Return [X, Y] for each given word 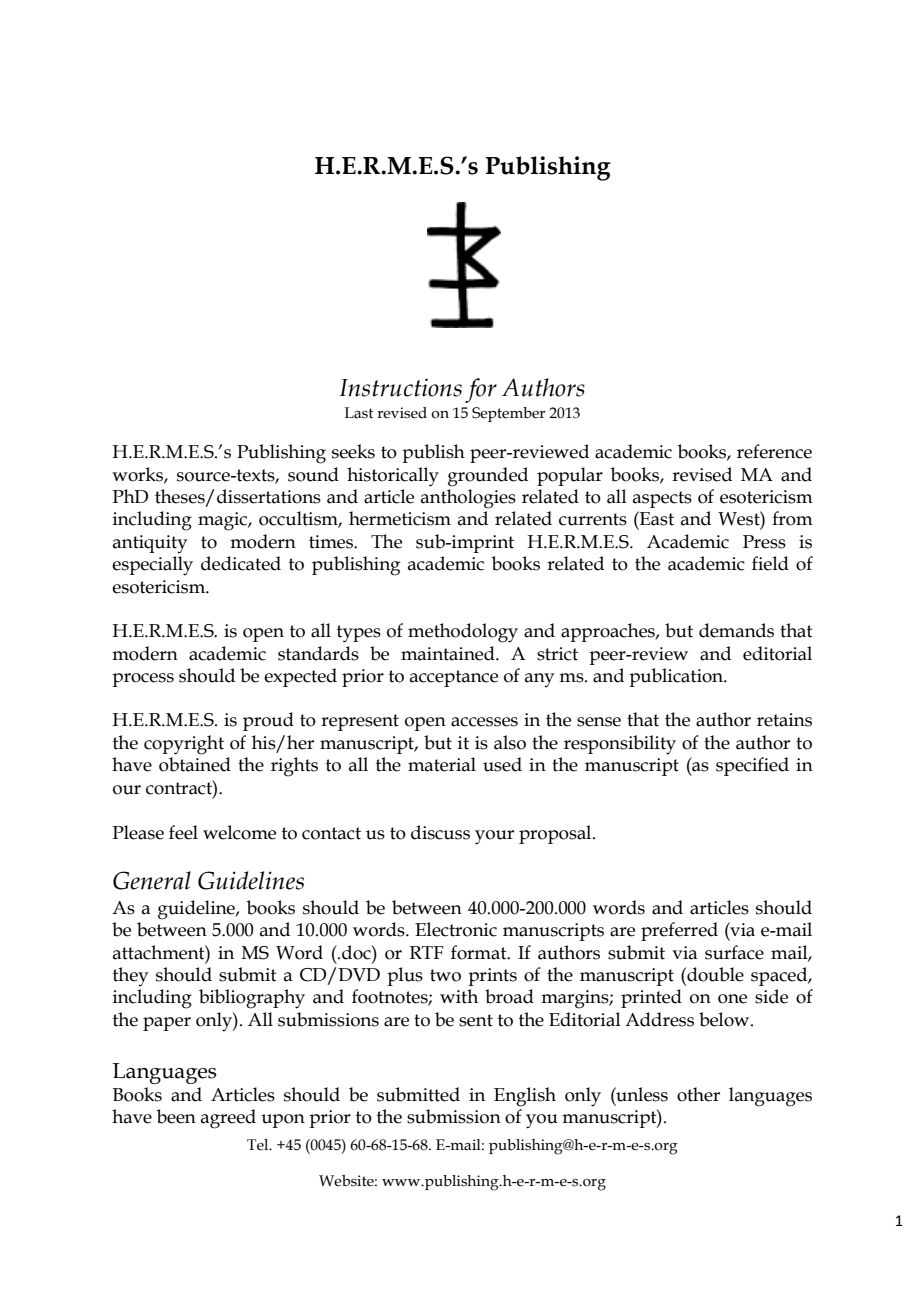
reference [774, 451]
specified [752, 766]
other [698, 1094]
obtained [195, 764]
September [508, 414]
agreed [228, 1119]
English [525, 1097]
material [442, 764]
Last [359, 413]
